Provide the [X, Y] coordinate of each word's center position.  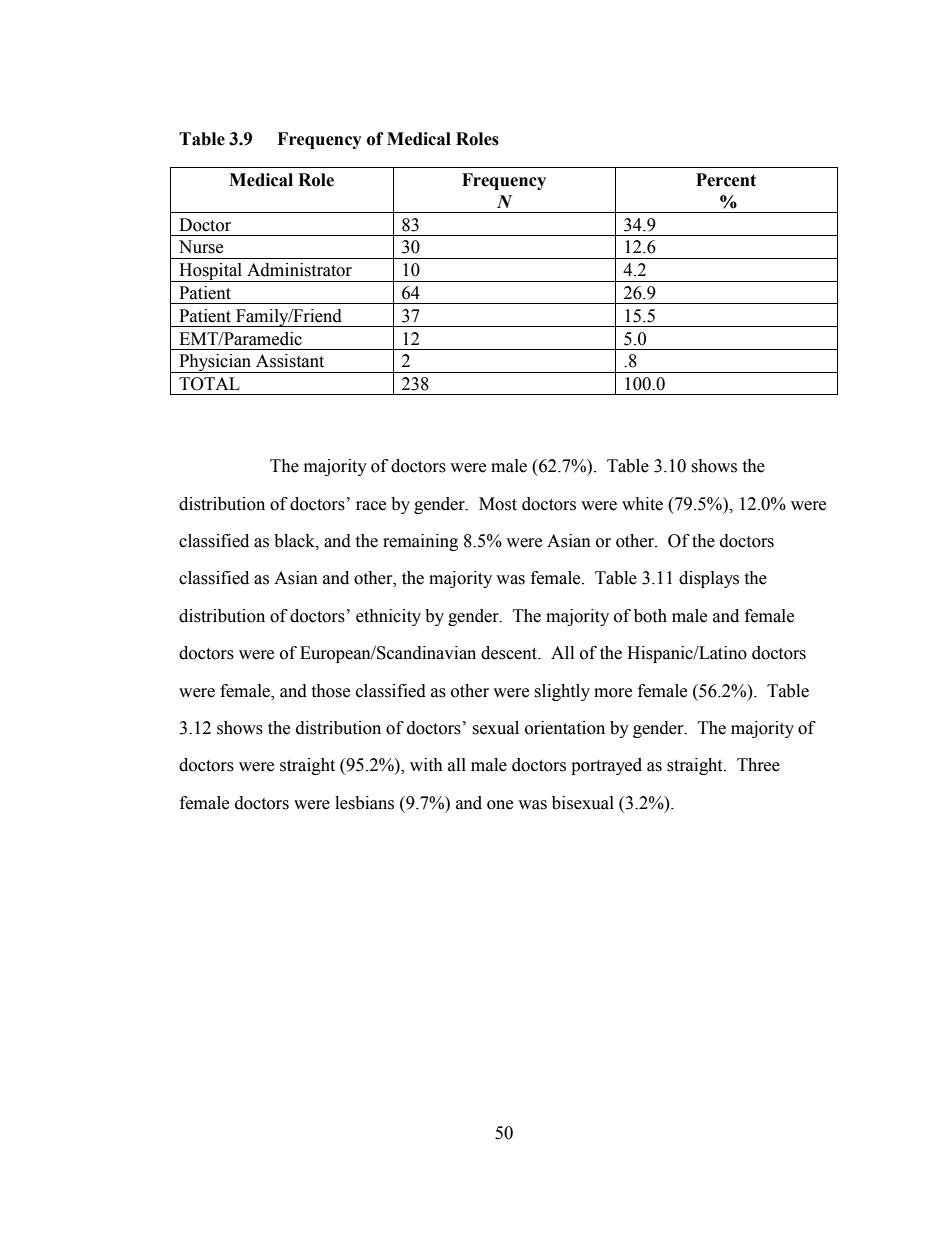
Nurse [201, 247]
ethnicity [388, 617]
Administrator [299, 270]
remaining [420, 542]
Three [758, 765]
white [642, 504]
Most [498, 504]
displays [709, 579]
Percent [726, 180]
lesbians [364, 803]
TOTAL [209, 384]
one [500, 805]
